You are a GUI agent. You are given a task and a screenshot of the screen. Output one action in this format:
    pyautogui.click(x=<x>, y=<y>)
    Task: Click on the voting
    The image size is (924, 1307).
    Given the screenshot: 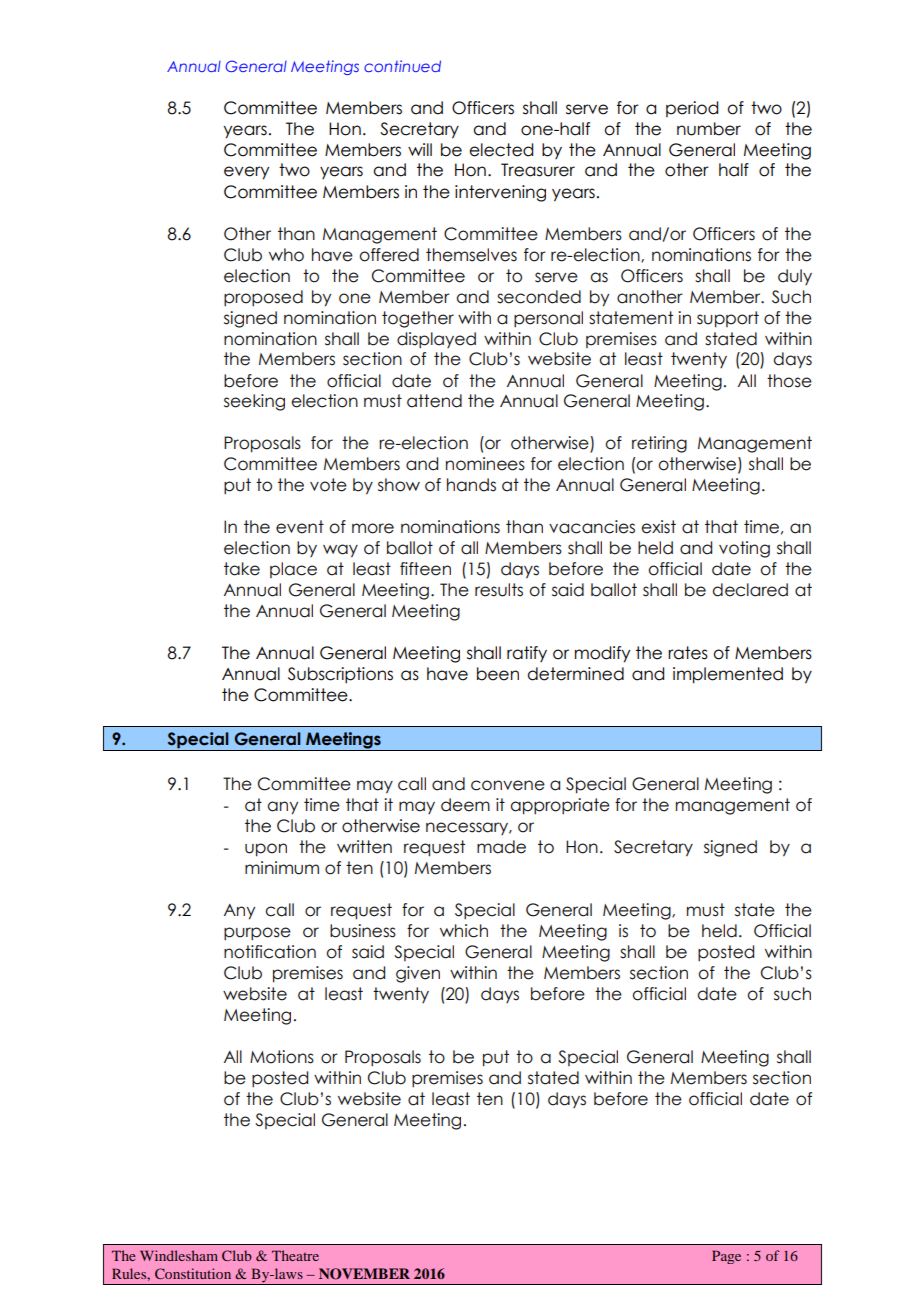 What is the action you would take?
    pyautogui.click(x=744, y=549)
